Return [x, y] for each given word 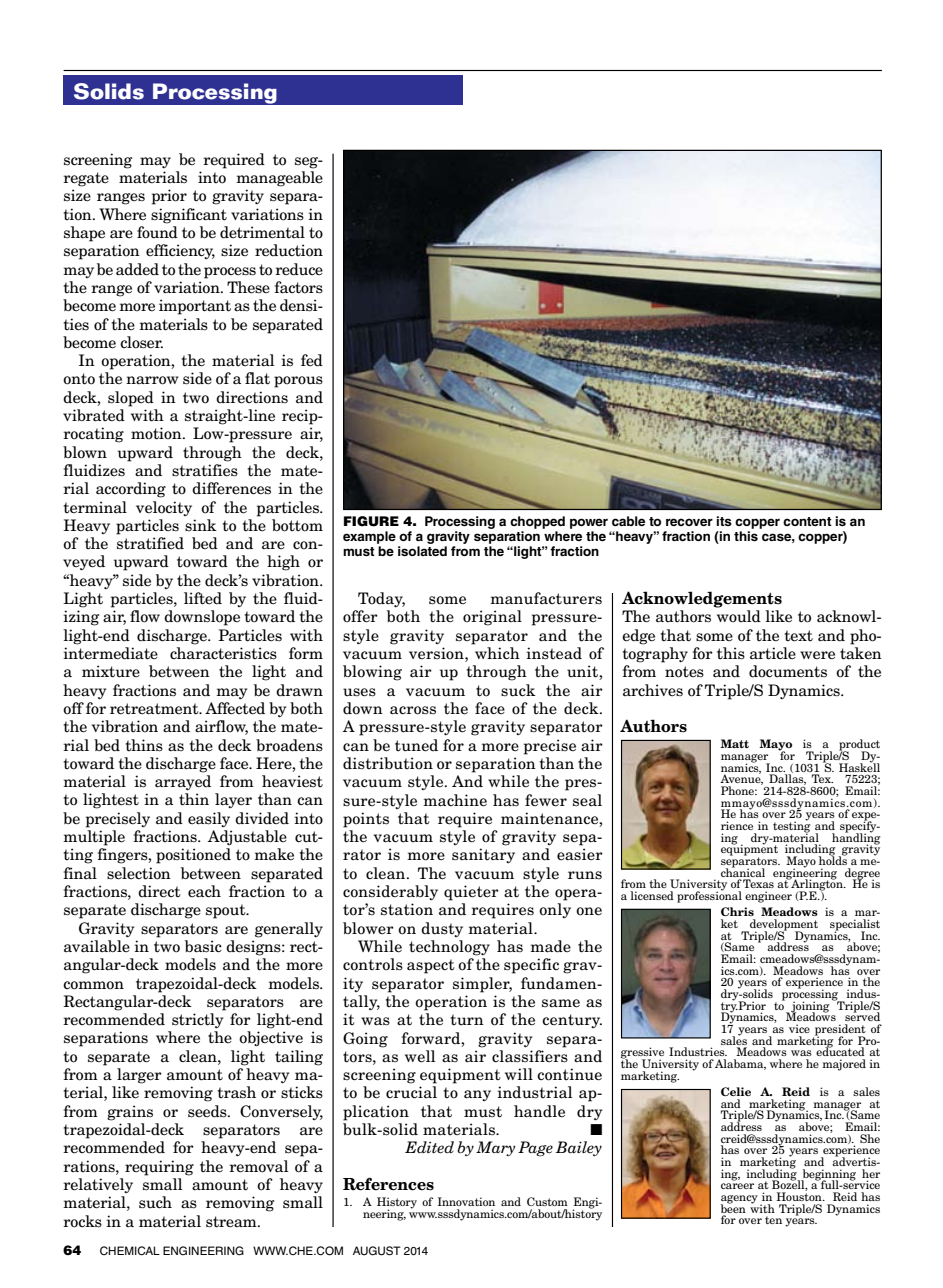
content [807, 521]
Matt [734, 743]
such [155, 1202]
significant [189, 216]
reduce [299, 269]
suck [518, 690]
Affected [235, 708]
